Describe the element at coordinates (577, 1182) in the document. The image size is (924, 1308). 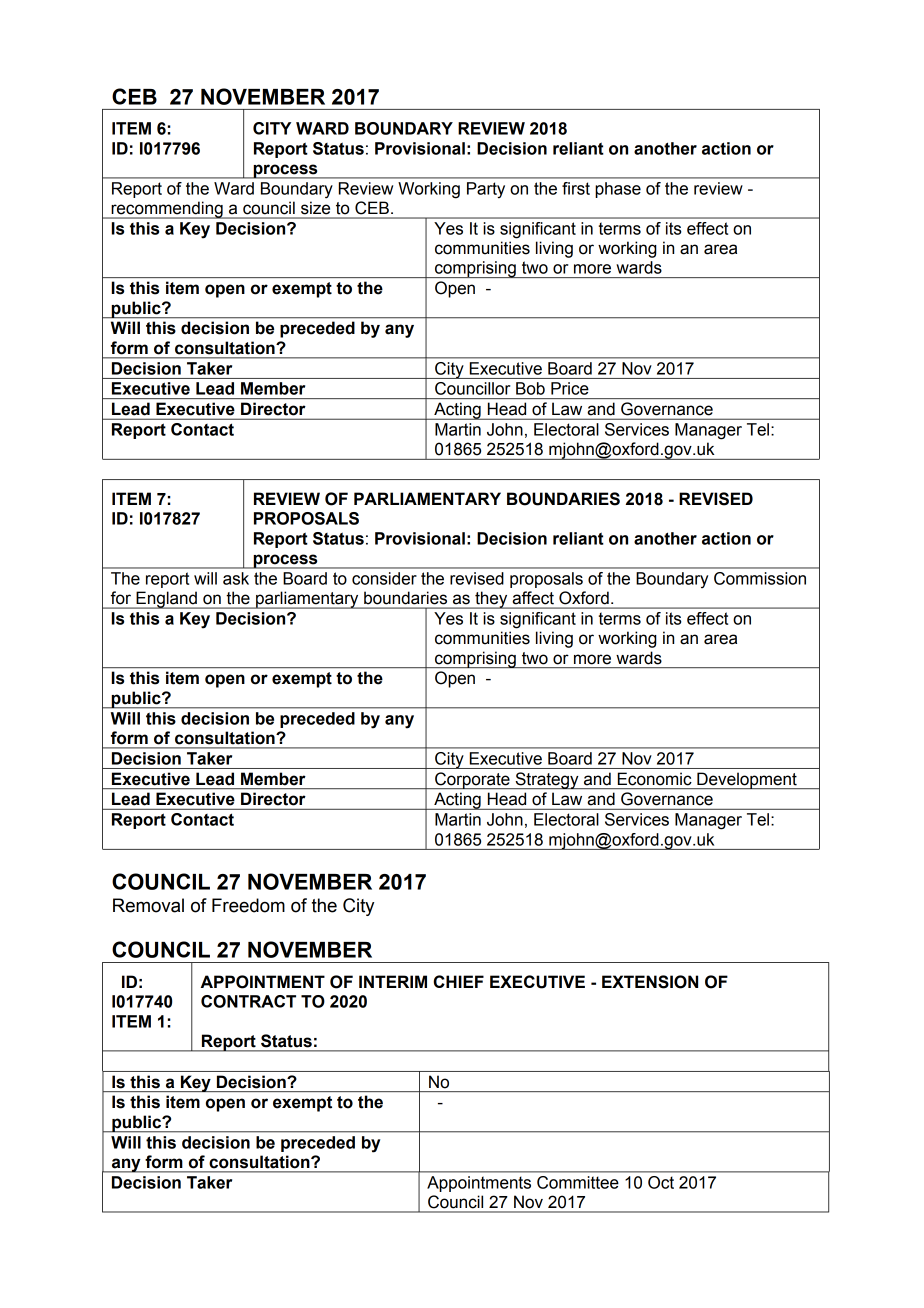
I see `Committee` at that location.
